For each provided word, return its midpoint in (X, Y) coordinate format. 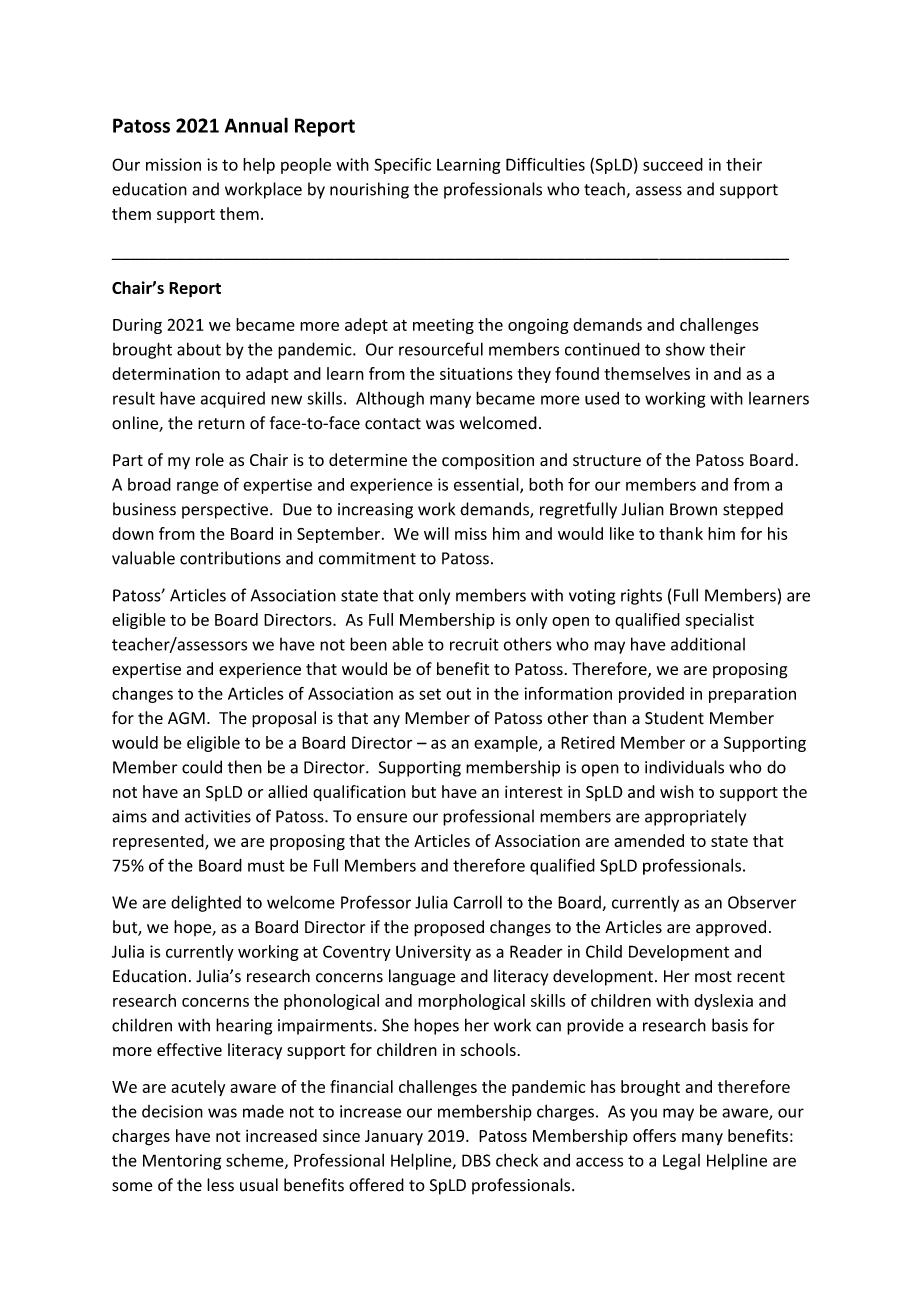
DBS (476, 1160)
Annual (256, 125)
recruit (474, 644)
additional (708, 644)
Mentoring (182, 1162)
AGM (186, 718)
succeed (673, 164)
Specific (402, 166)
